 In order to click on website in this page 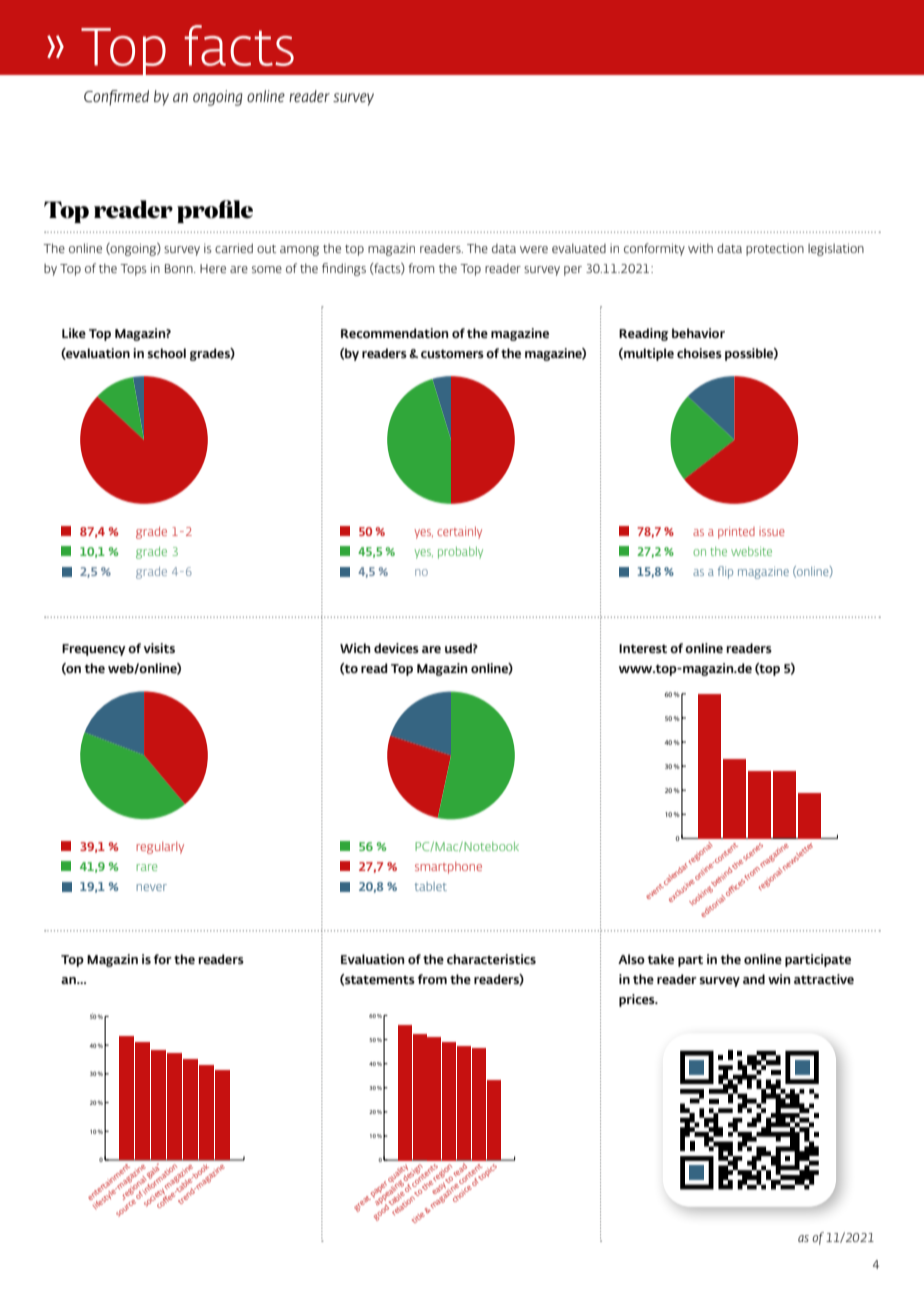, I will do `click(751, 551)`.
